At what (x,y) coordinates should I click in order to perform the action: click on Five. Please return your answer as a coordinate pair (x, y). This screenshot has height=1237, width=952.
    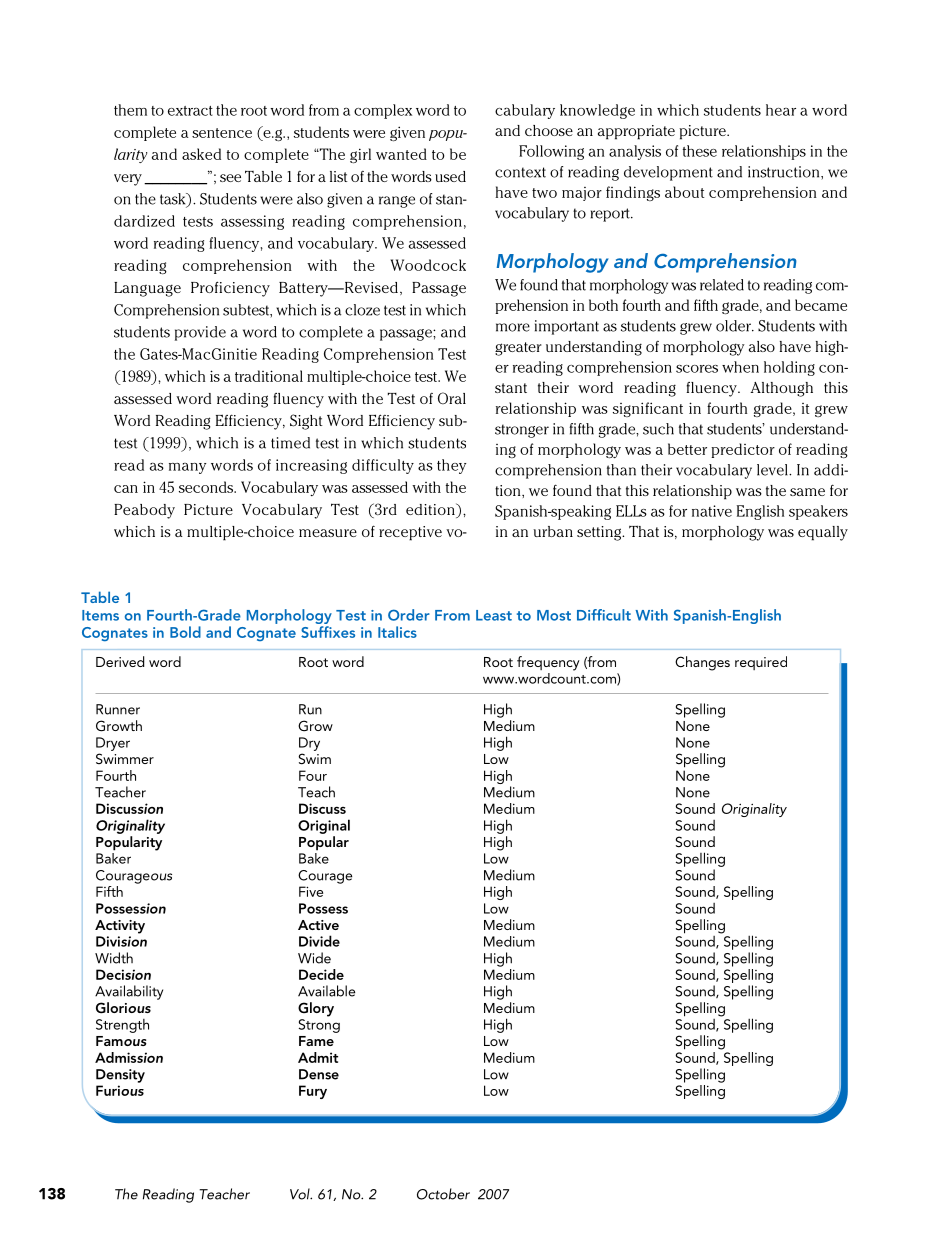
    Looking at the image, I should click on (311, 891).
